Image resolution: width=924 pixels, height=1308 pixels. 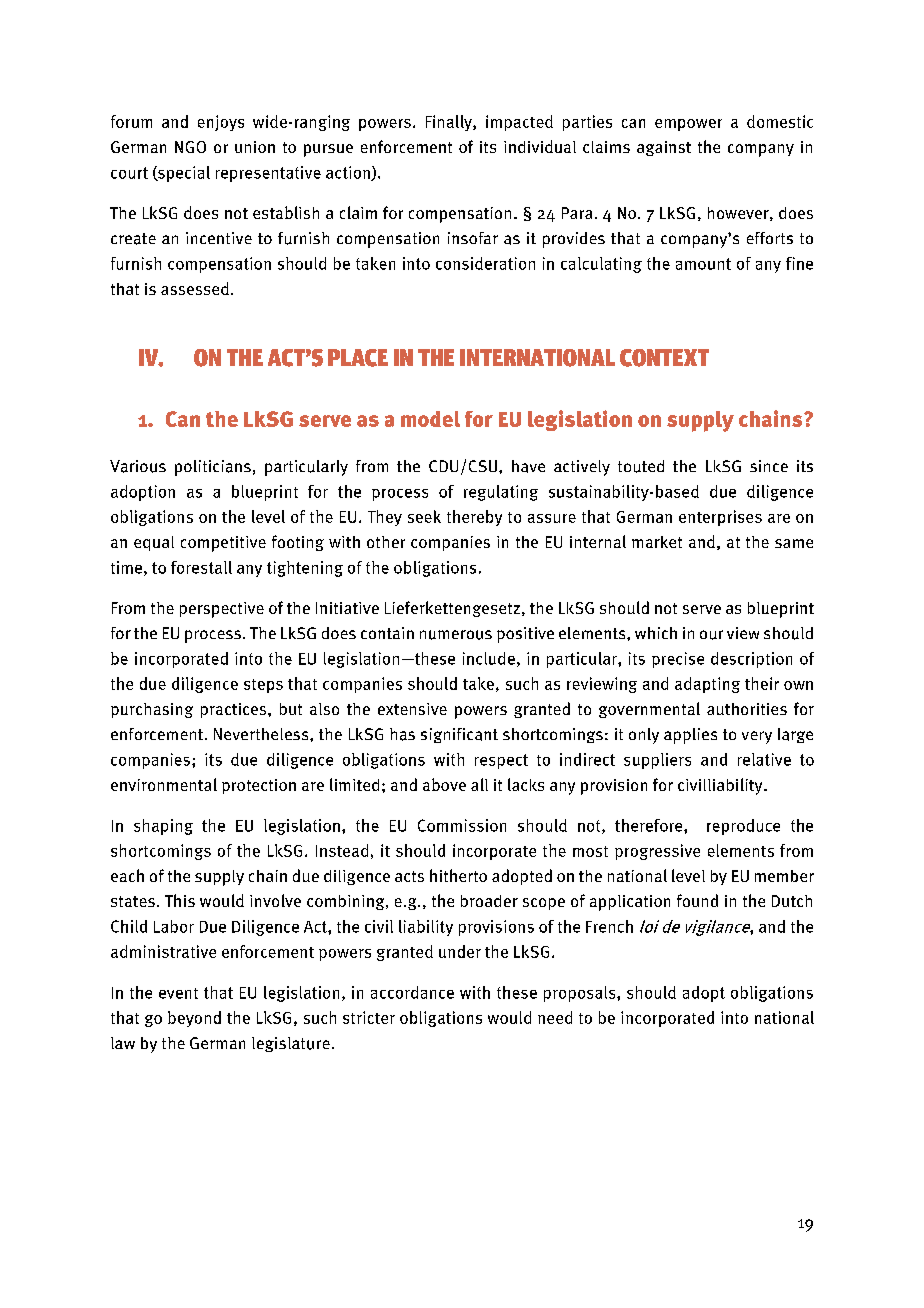 What do you see at coordinates (688, 125) in the document?
I see `empower` at bounding box center [688, 125].
